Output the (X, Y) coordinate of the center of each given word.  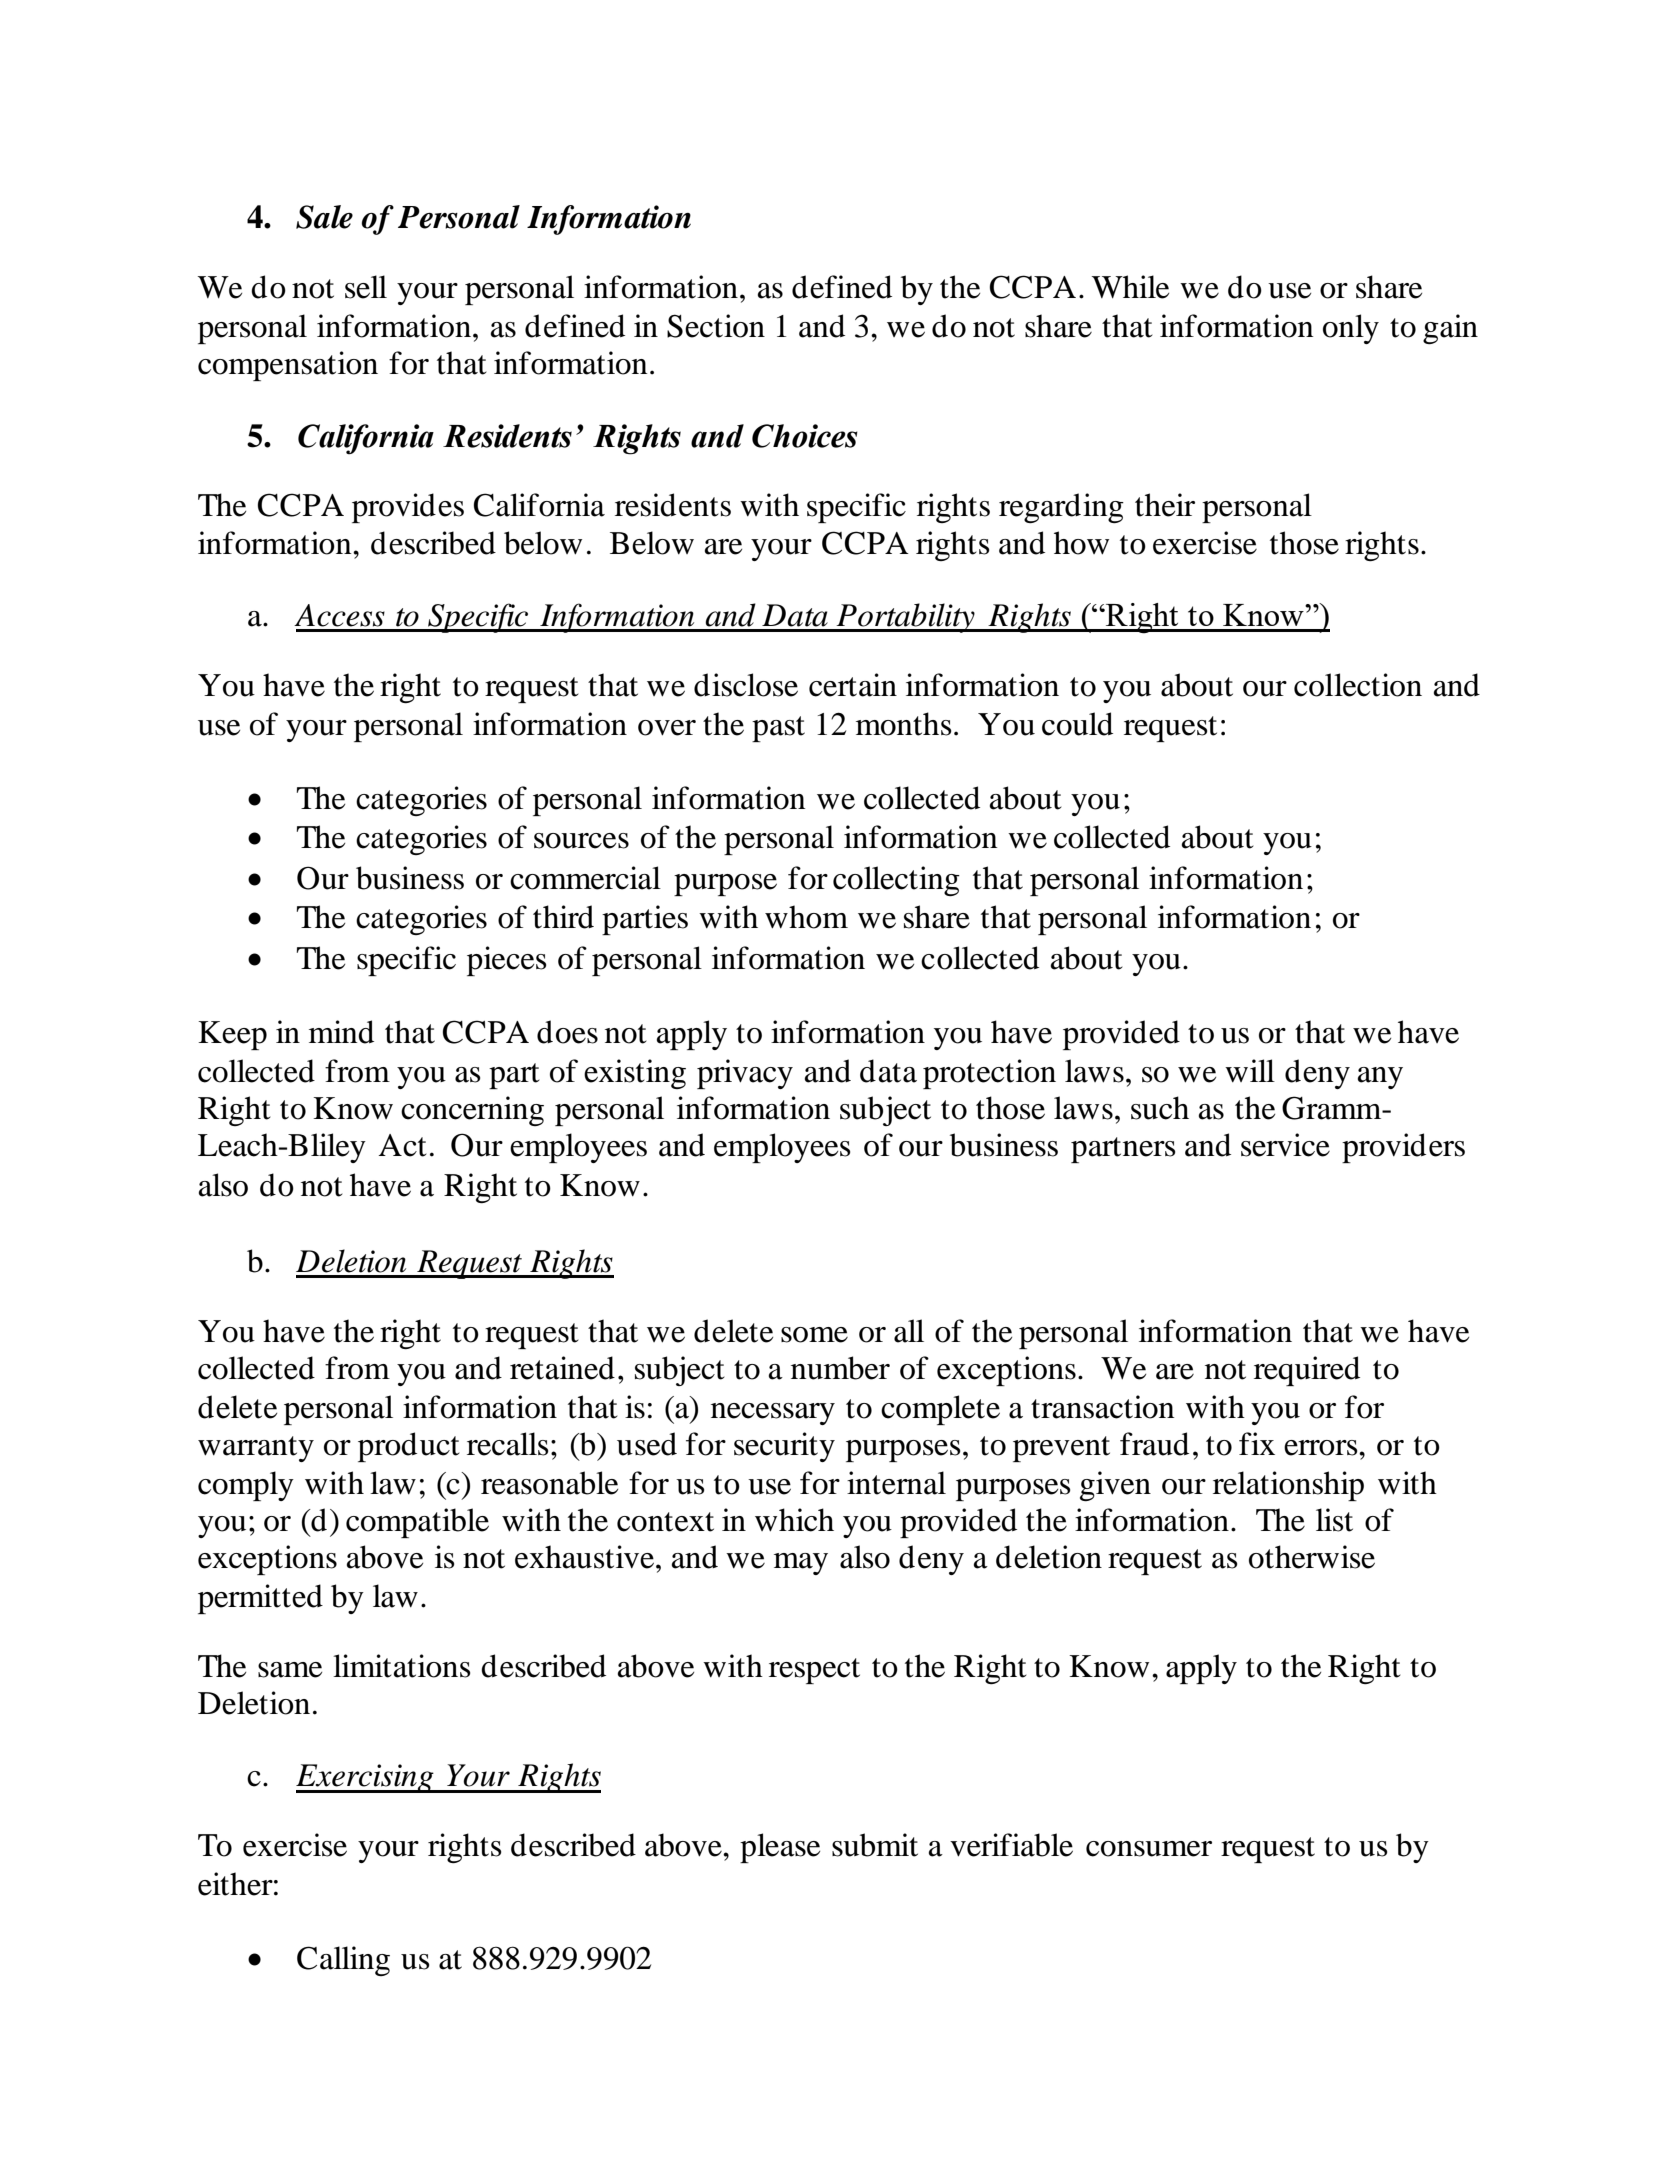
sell (366, 287)
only (1351, 329)
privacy (745, 1074)
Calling (343, 1961)
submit (875, 1845)
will (1250, 1070)
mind (341, 1032)
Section (716, 326)
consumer (1149, 1849)
